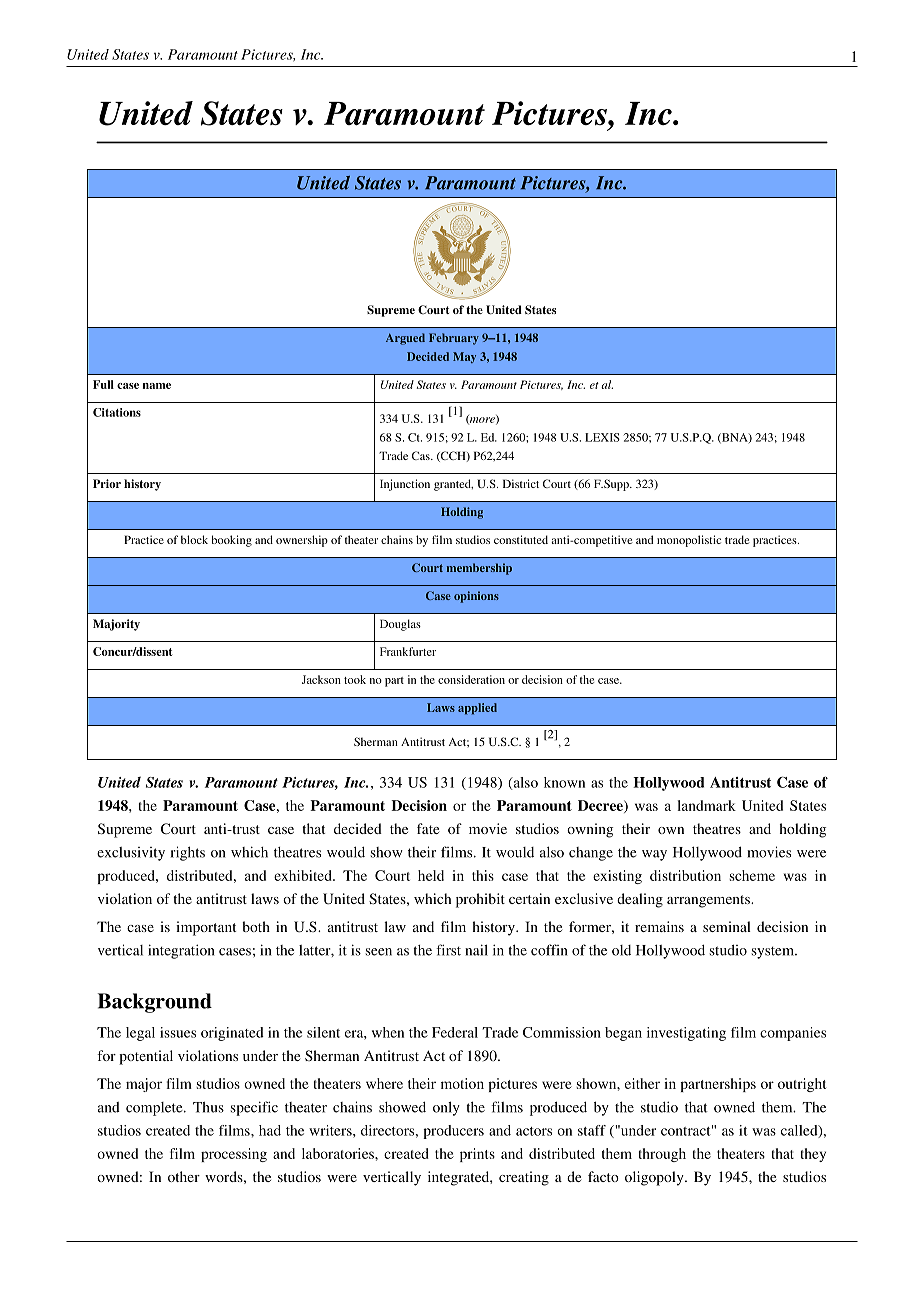 The width and height of the screenshot is (924, 1308). I want to click on other, so click(184, 1176).
